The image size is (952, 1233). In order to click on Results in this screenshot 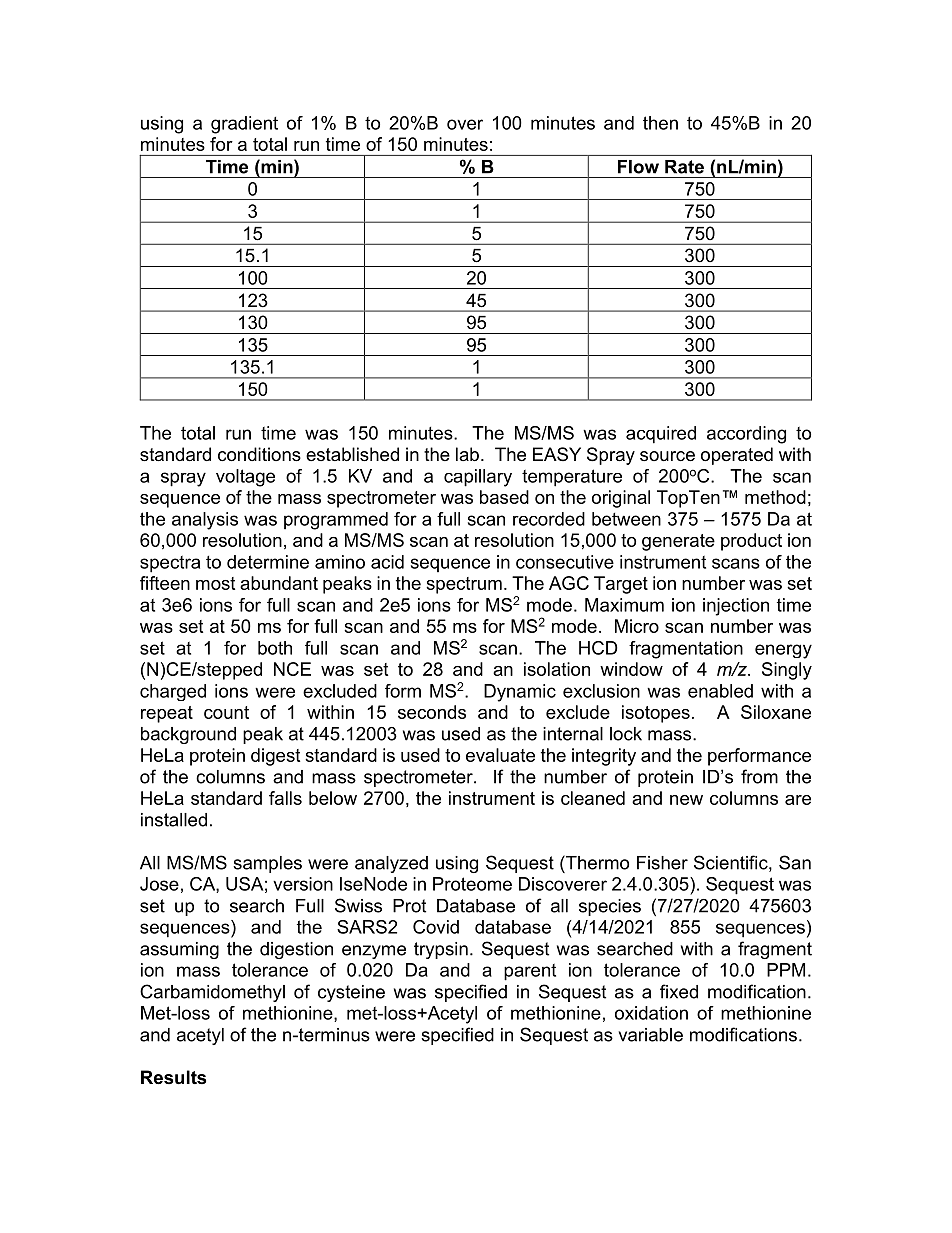, I will do `click(173, 1077)`.
